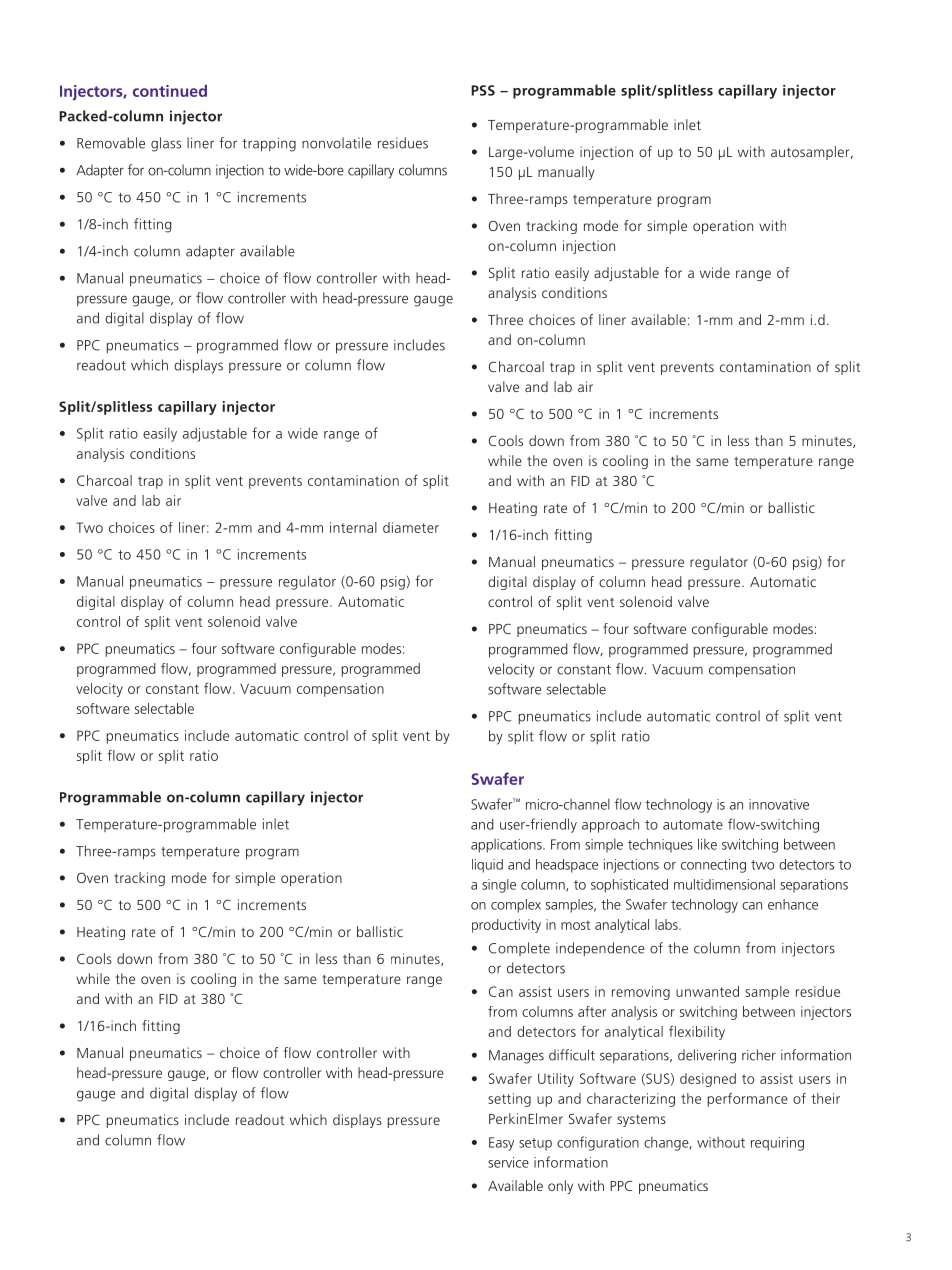 This screenshot has height=1270, width=952. I want to click on Easy, so click(501, 1144).
